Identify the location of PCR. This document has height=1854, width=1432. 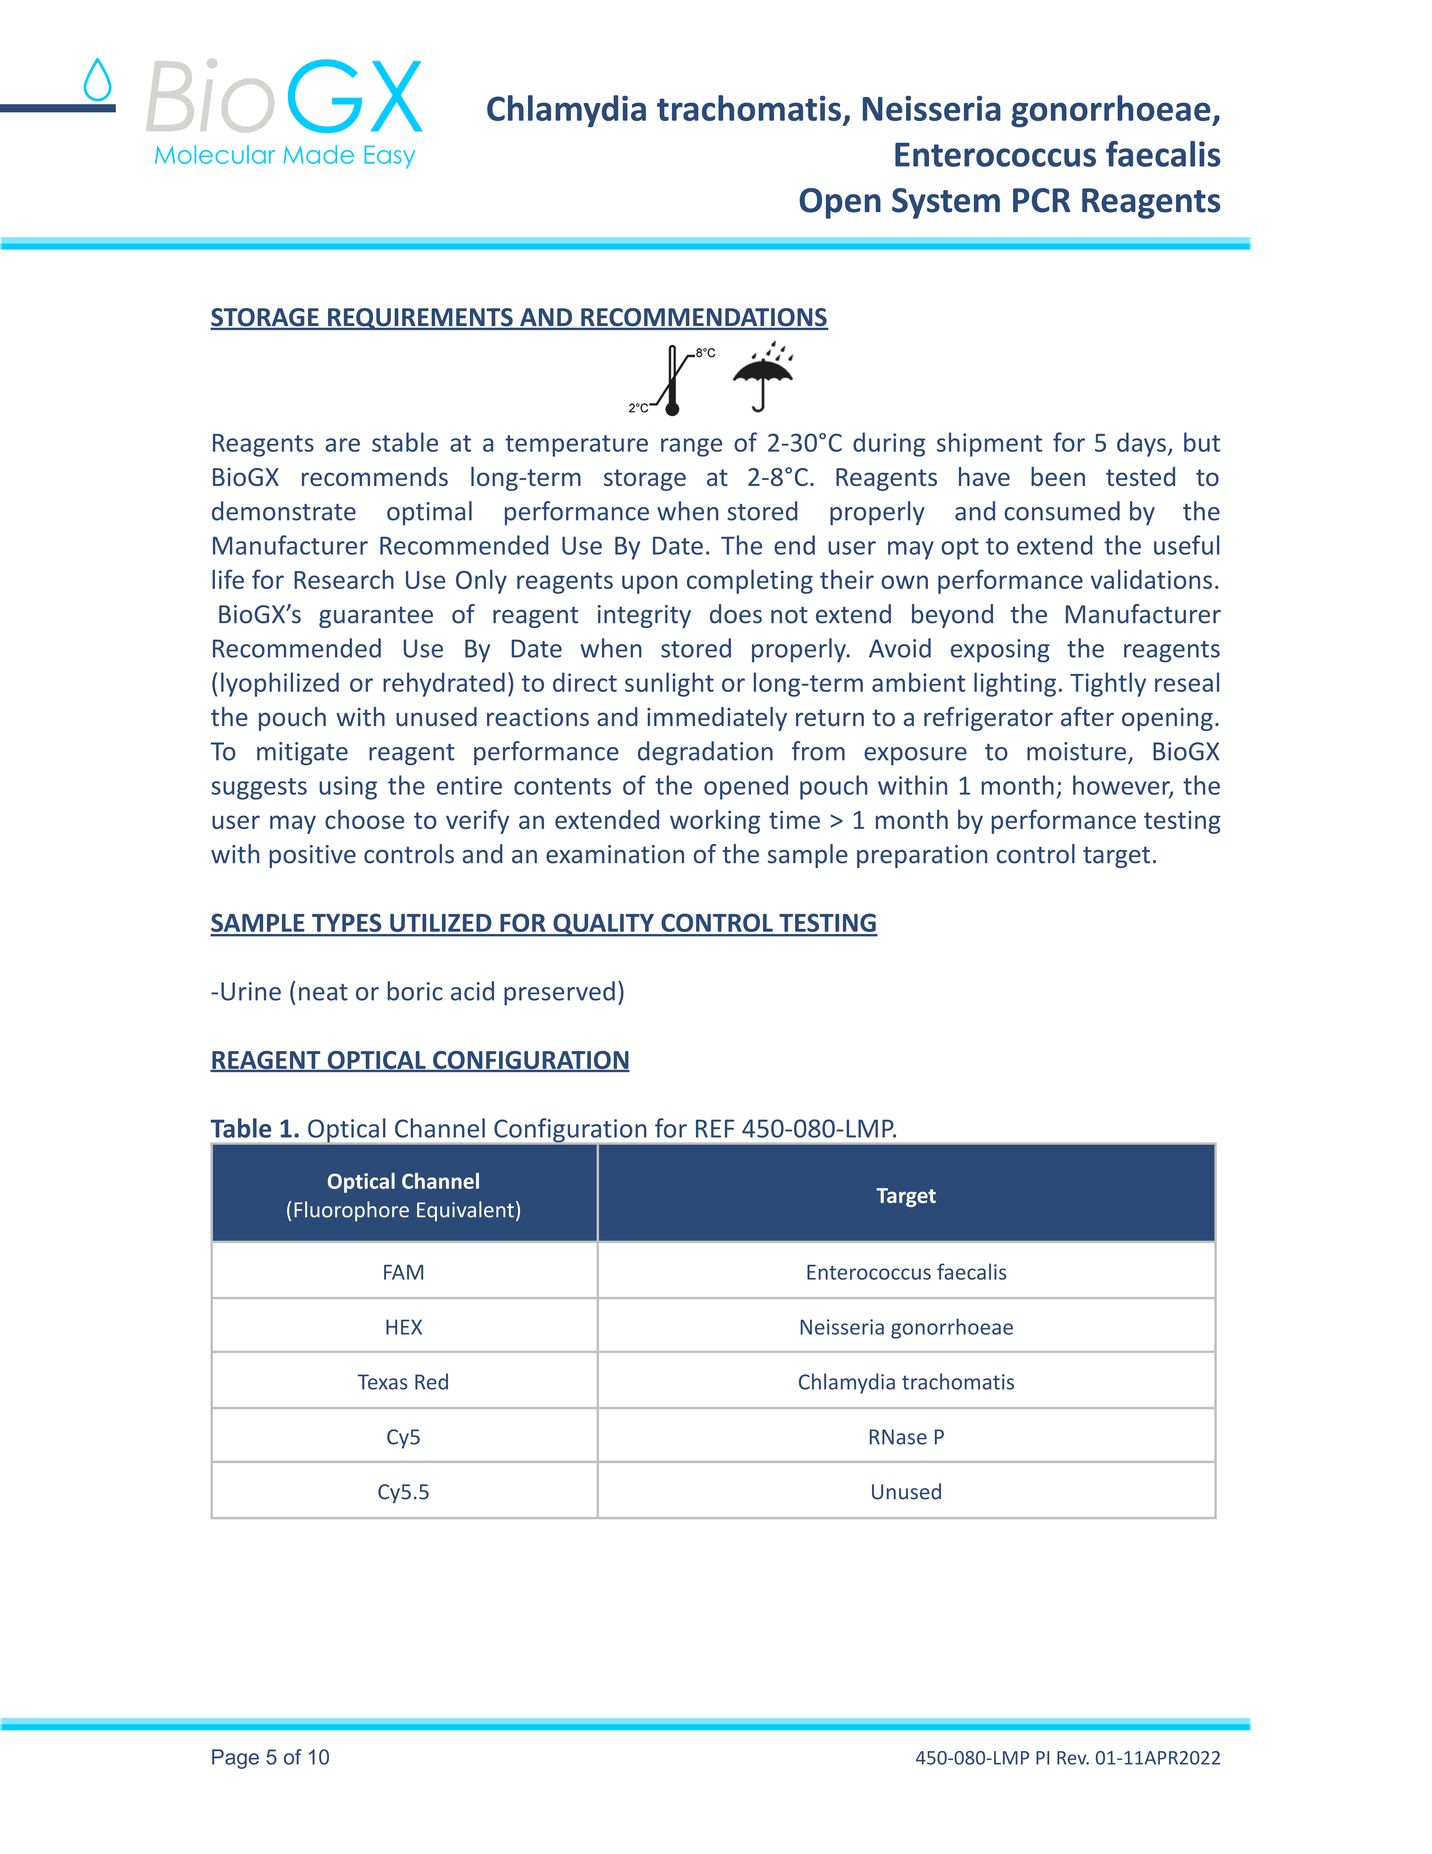
(1041, 200).
